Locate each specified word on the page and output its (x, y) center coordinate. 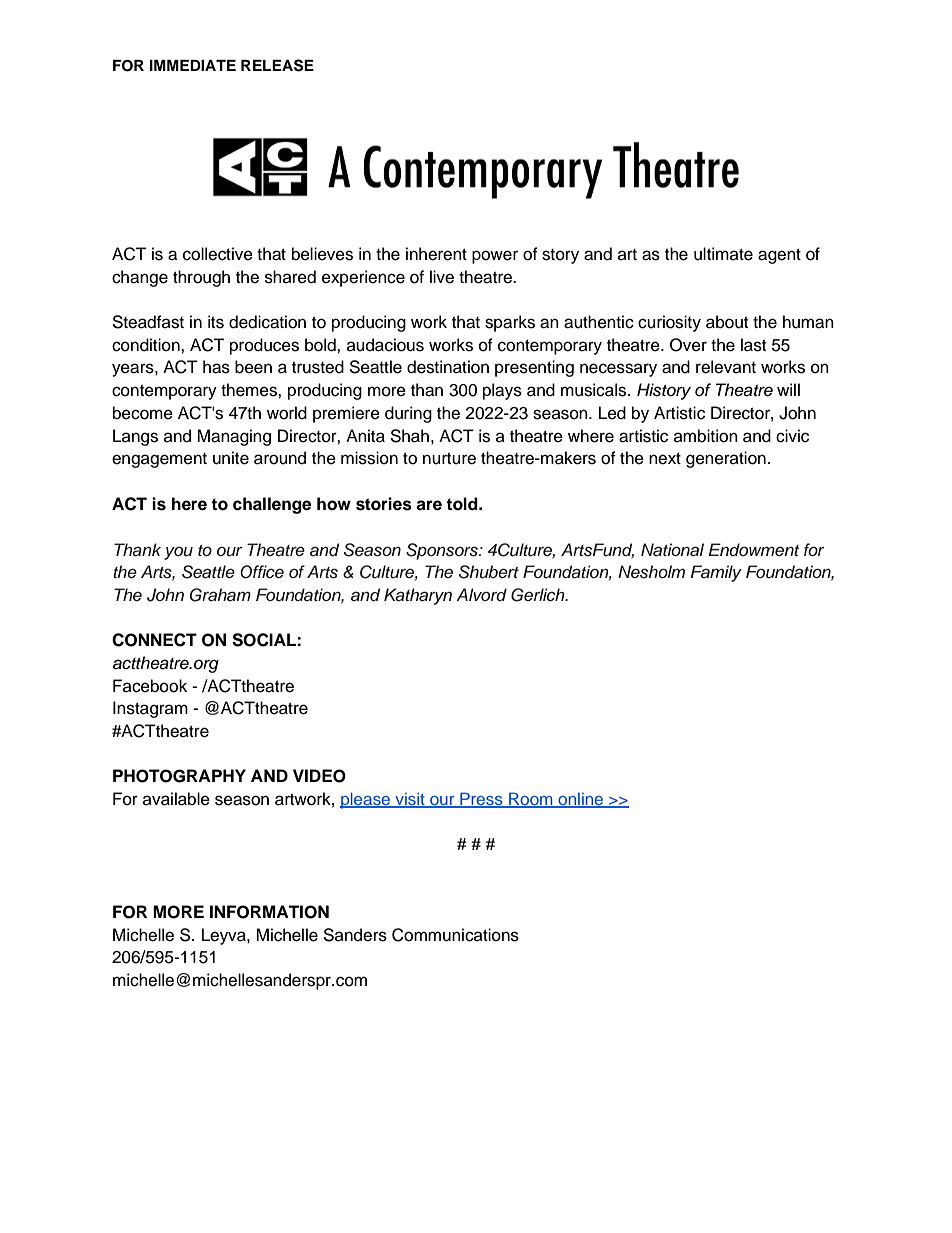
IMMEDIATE (193, 65)
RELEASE (277, 65)
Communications (455, 935)
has (216, 367)
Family (716, 573)
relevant (726, 367)
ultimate (723, 254)
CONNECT (154, 640)
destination (448, 367)
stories (384, 504)
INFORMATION (269, 912)
